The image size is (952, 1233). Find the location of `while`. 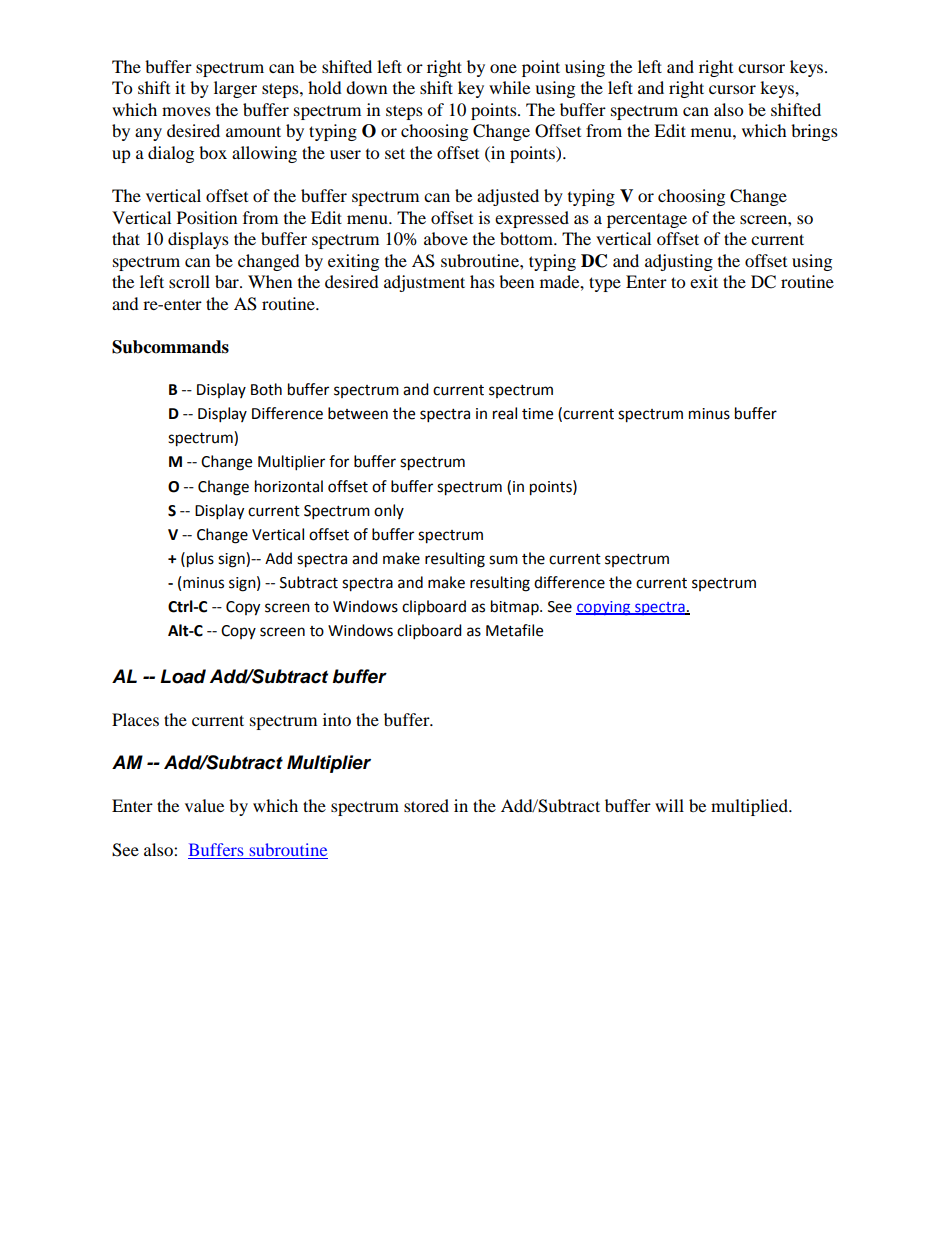

while is located at coordinates (509, 87).
